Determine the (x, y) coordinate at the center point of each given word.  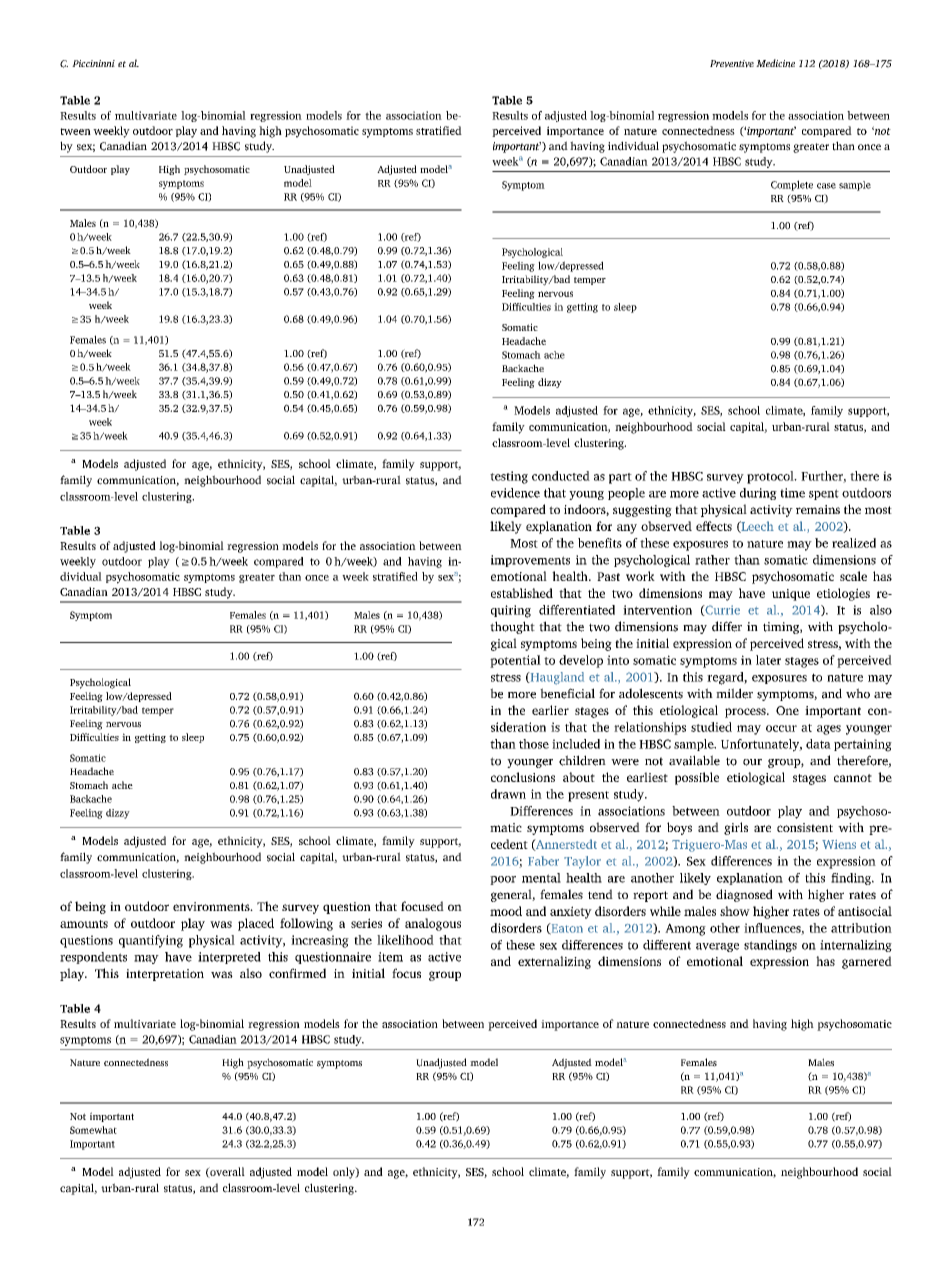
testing (509, 477)
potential (515, 661)
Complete (792, 185)
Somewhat (93, 1130)
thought (512, 627)
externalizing (554, 962)
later (768, 660)
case (826, 186)
